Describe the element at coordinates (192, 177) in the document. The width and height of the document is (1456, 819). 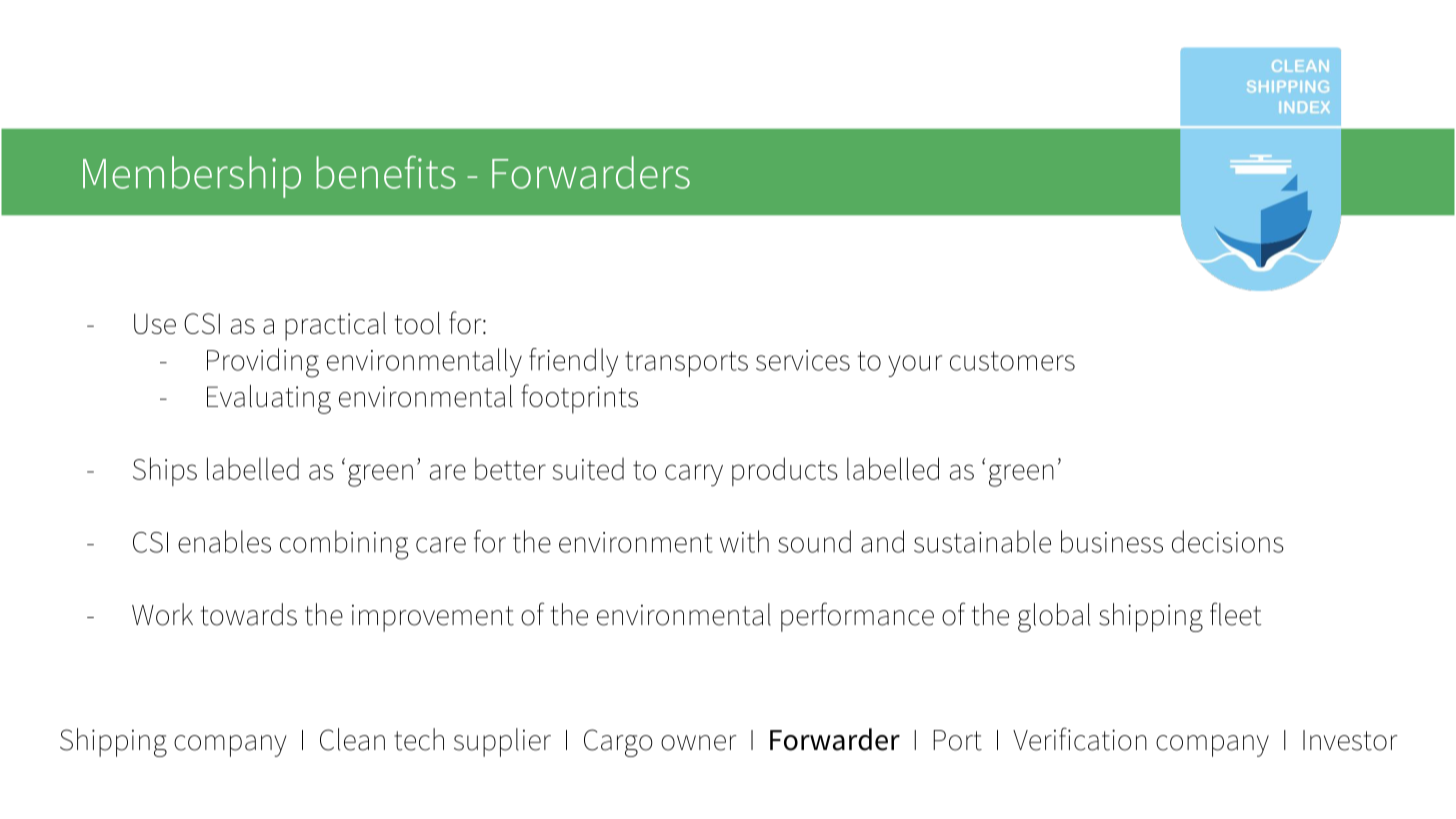
I see `Membership` at that location.
